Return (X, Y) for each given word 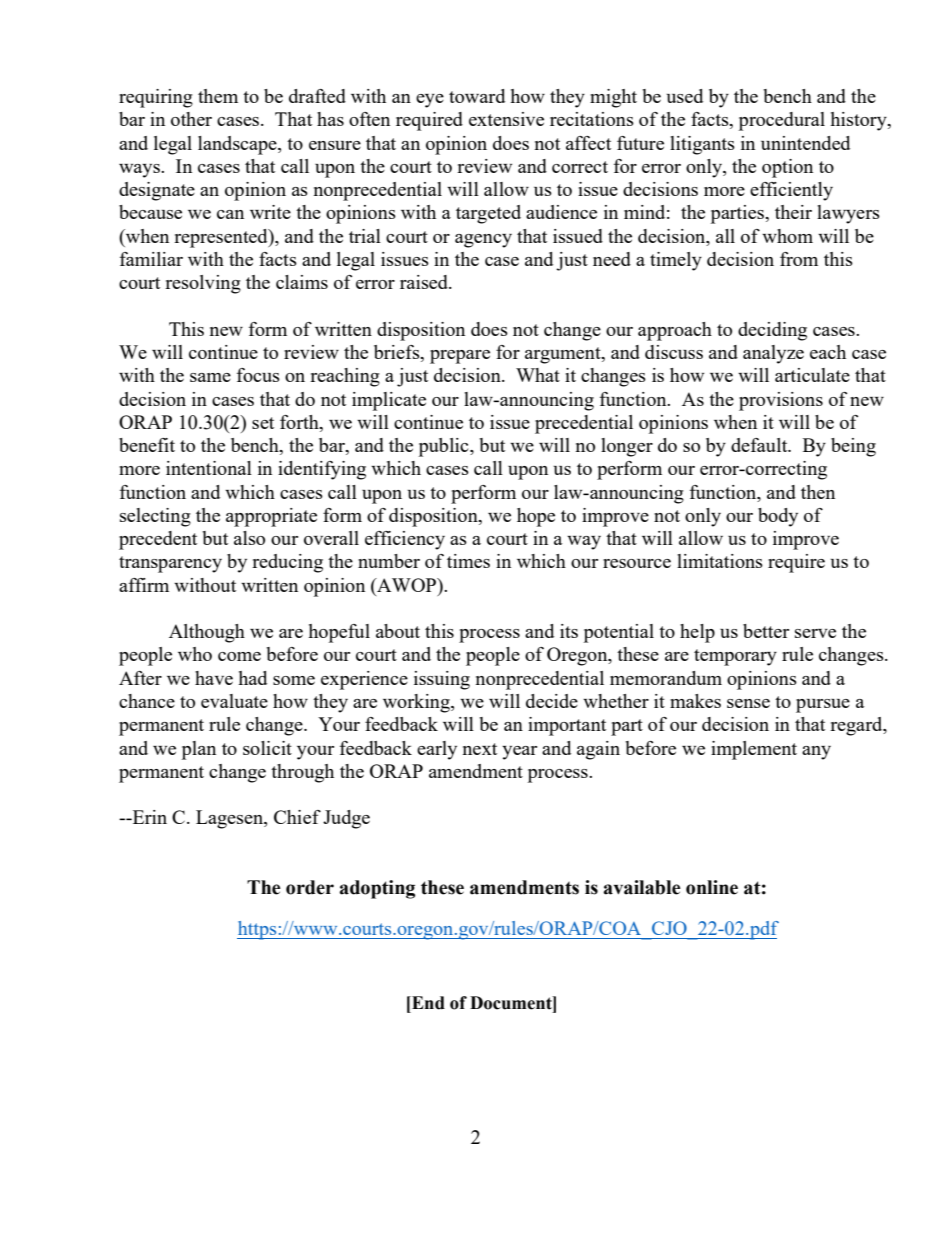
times (468, 561)
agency (483, 241)
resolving (203, 284)
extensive (506, 119)
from (799, 259)
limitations (720, 561)
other (191, 119)
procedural (782, 121)
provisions (781, 401)
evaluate (234, 701)
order (310, 887)
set (263, 423)
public (445, 447)
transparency (170, 564)
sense (748, 703)
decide (552, 701)
